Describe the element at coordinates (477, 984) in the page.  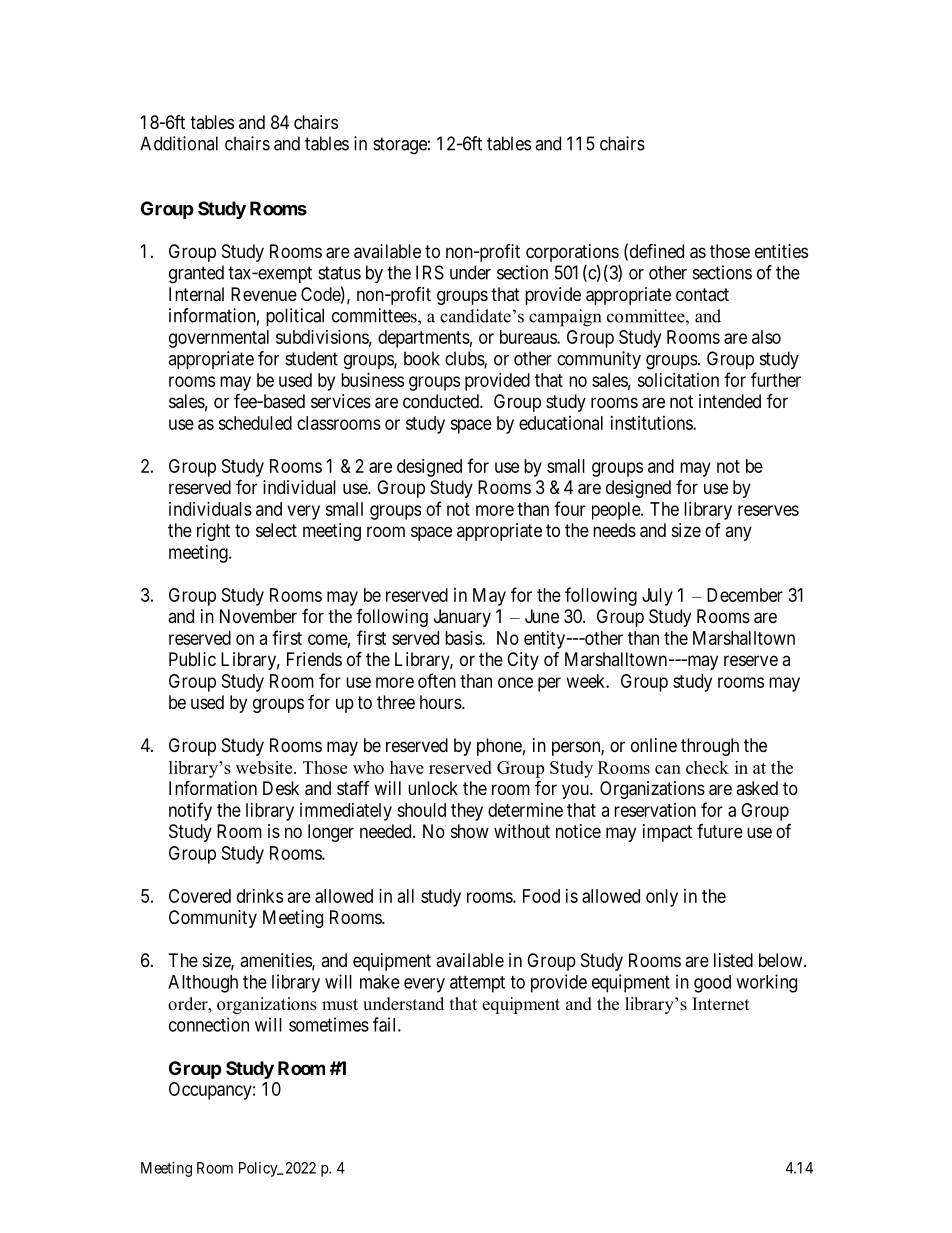
I see `attempt` at that location.
